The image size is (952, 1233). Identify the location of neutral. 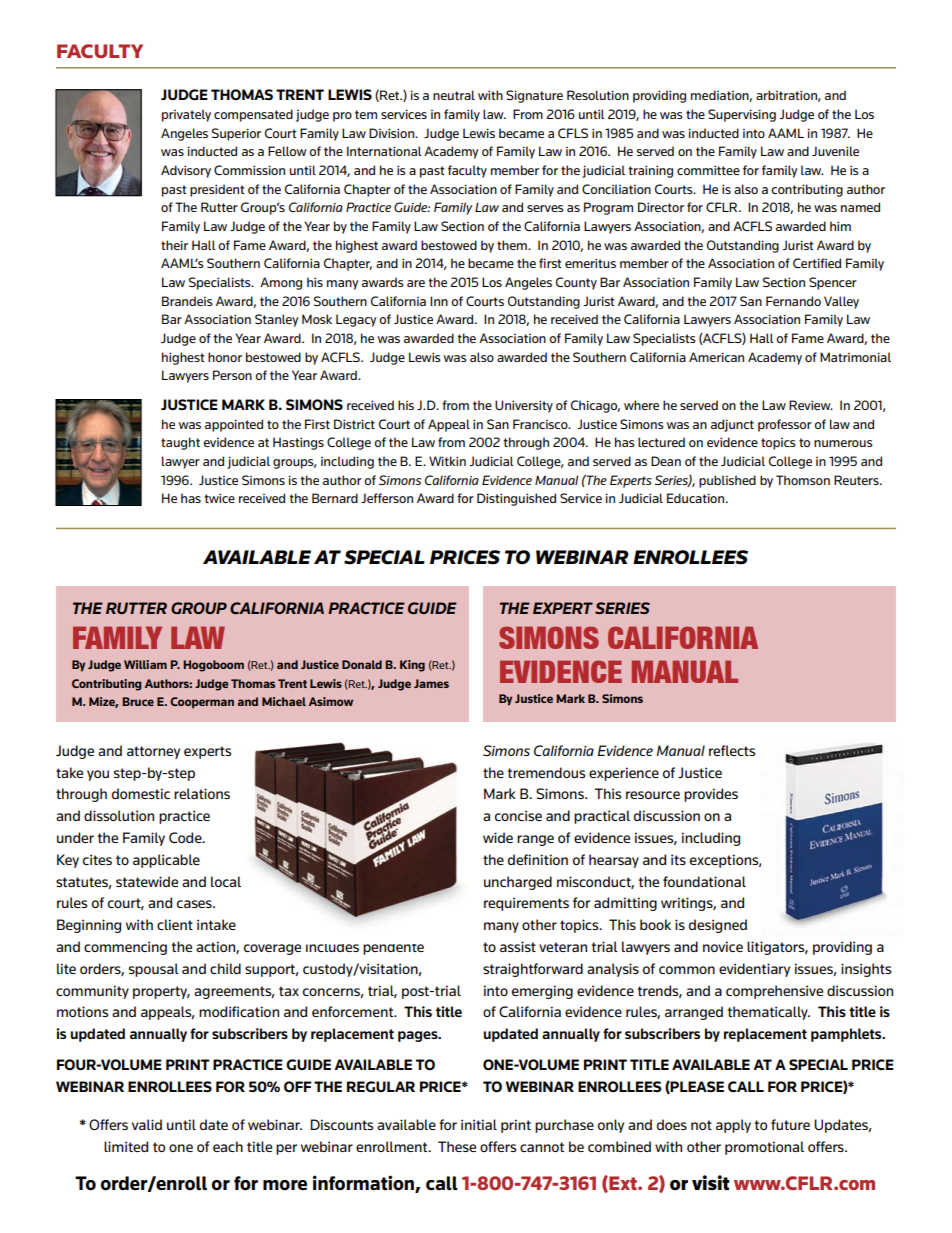
(454, 95).
